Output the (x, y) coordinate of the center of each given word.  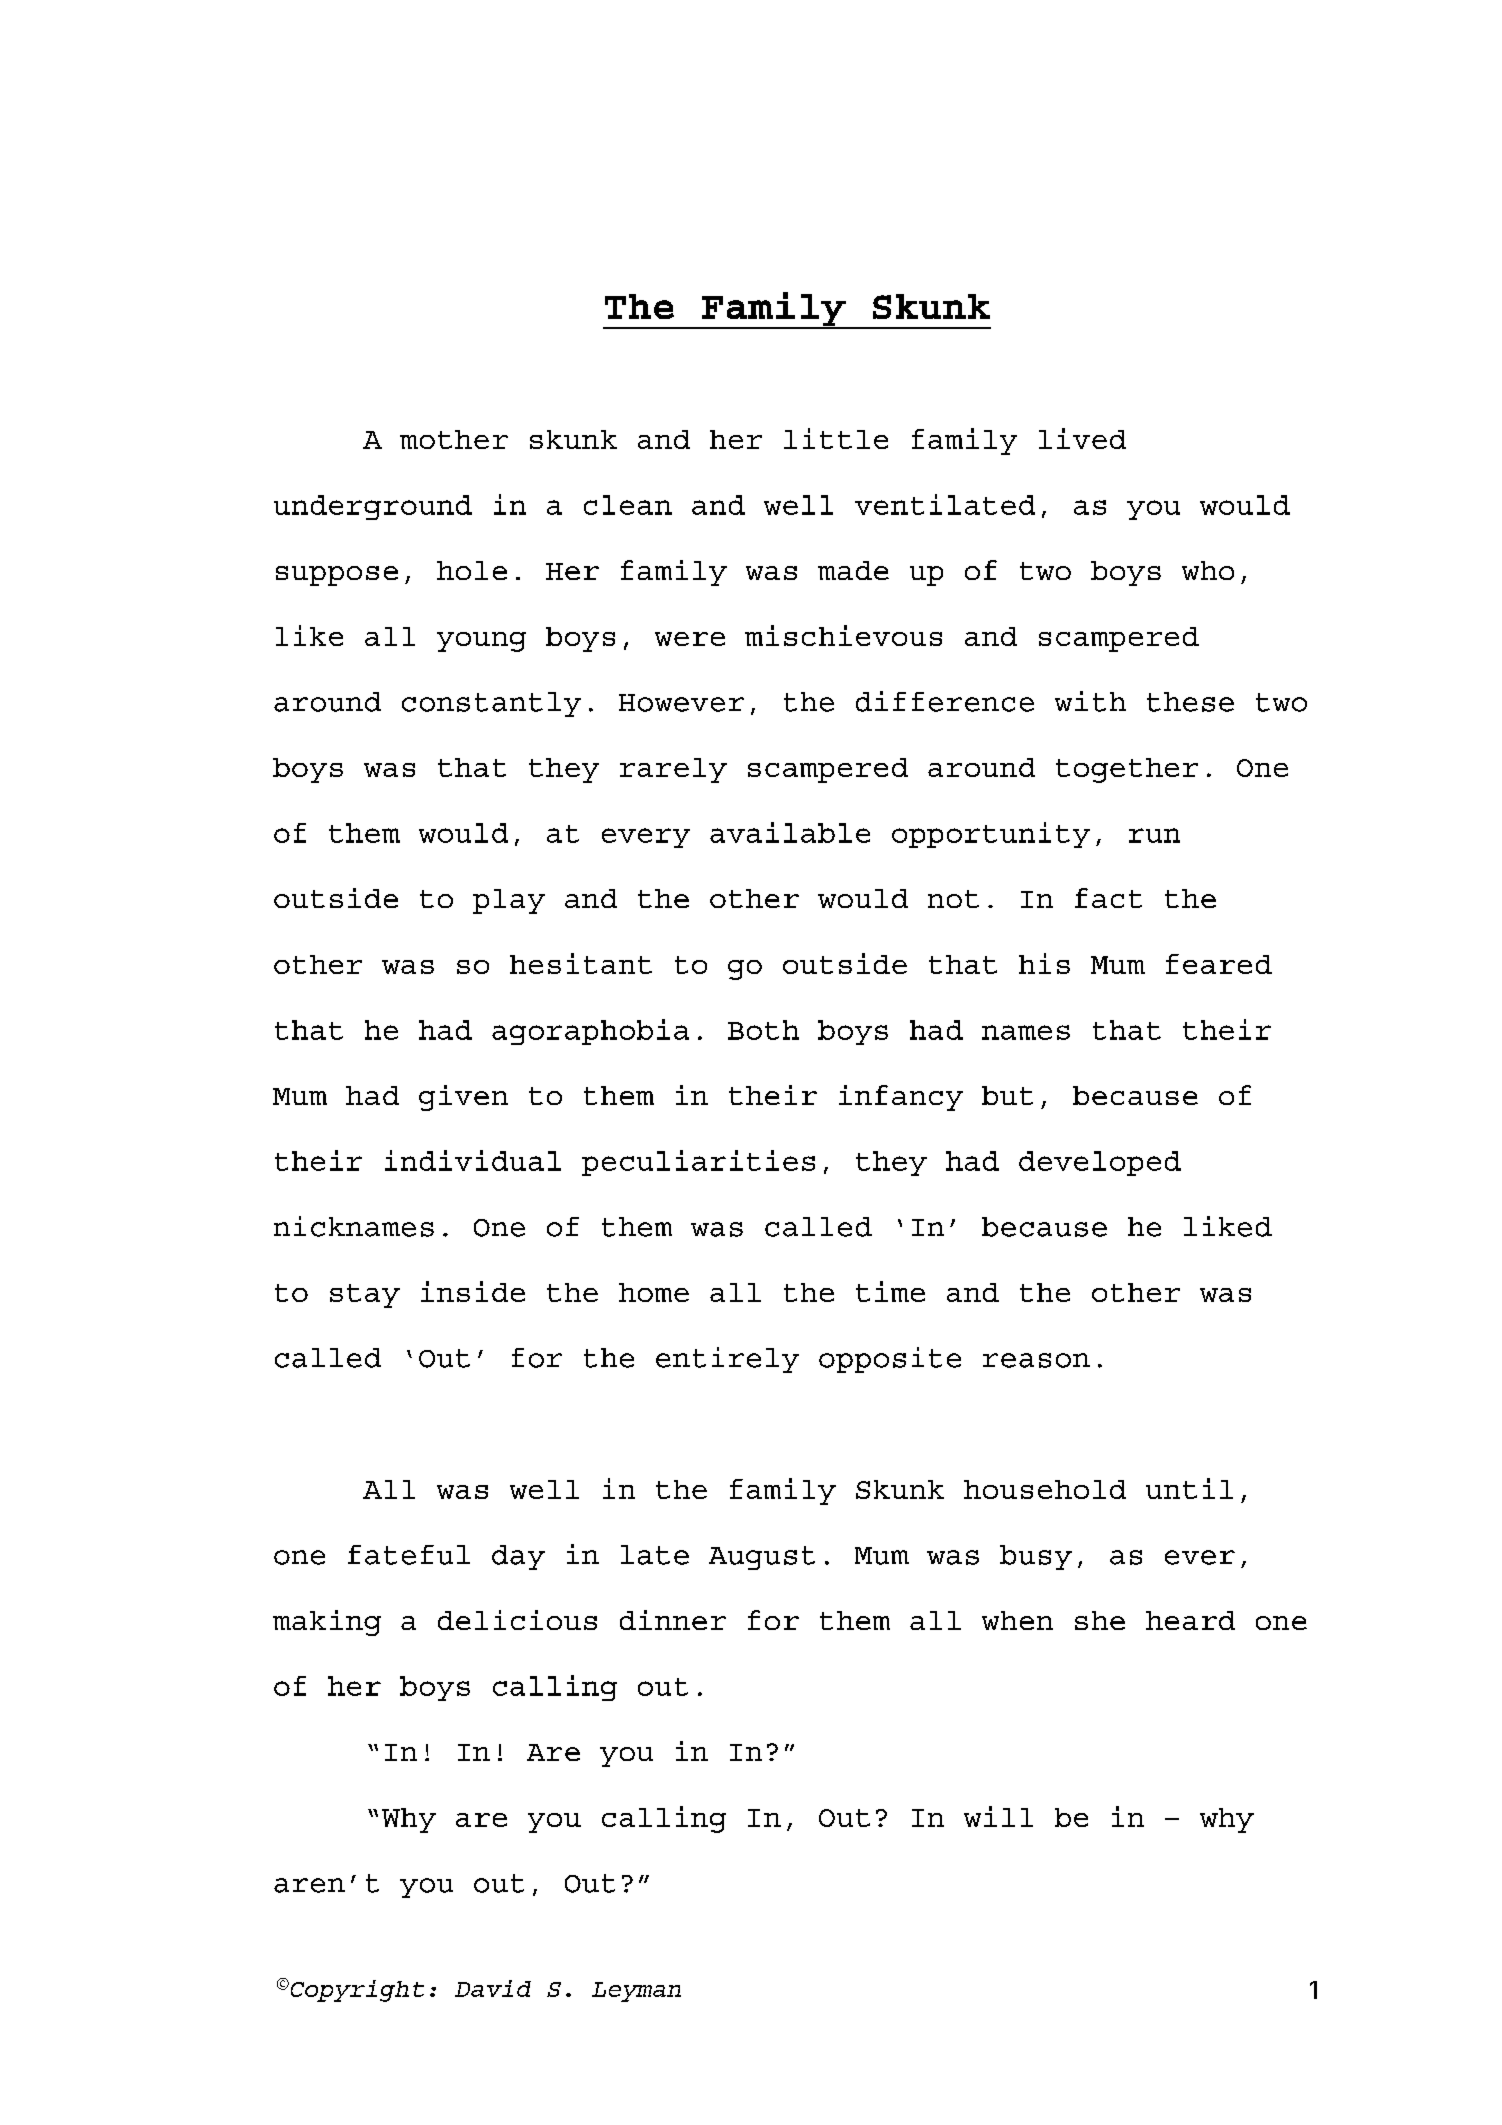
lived (1082, 438)
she (1100, 1620)
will (998, 1816)
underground (373, 507)
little (836, 438)
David (493, 1988)
